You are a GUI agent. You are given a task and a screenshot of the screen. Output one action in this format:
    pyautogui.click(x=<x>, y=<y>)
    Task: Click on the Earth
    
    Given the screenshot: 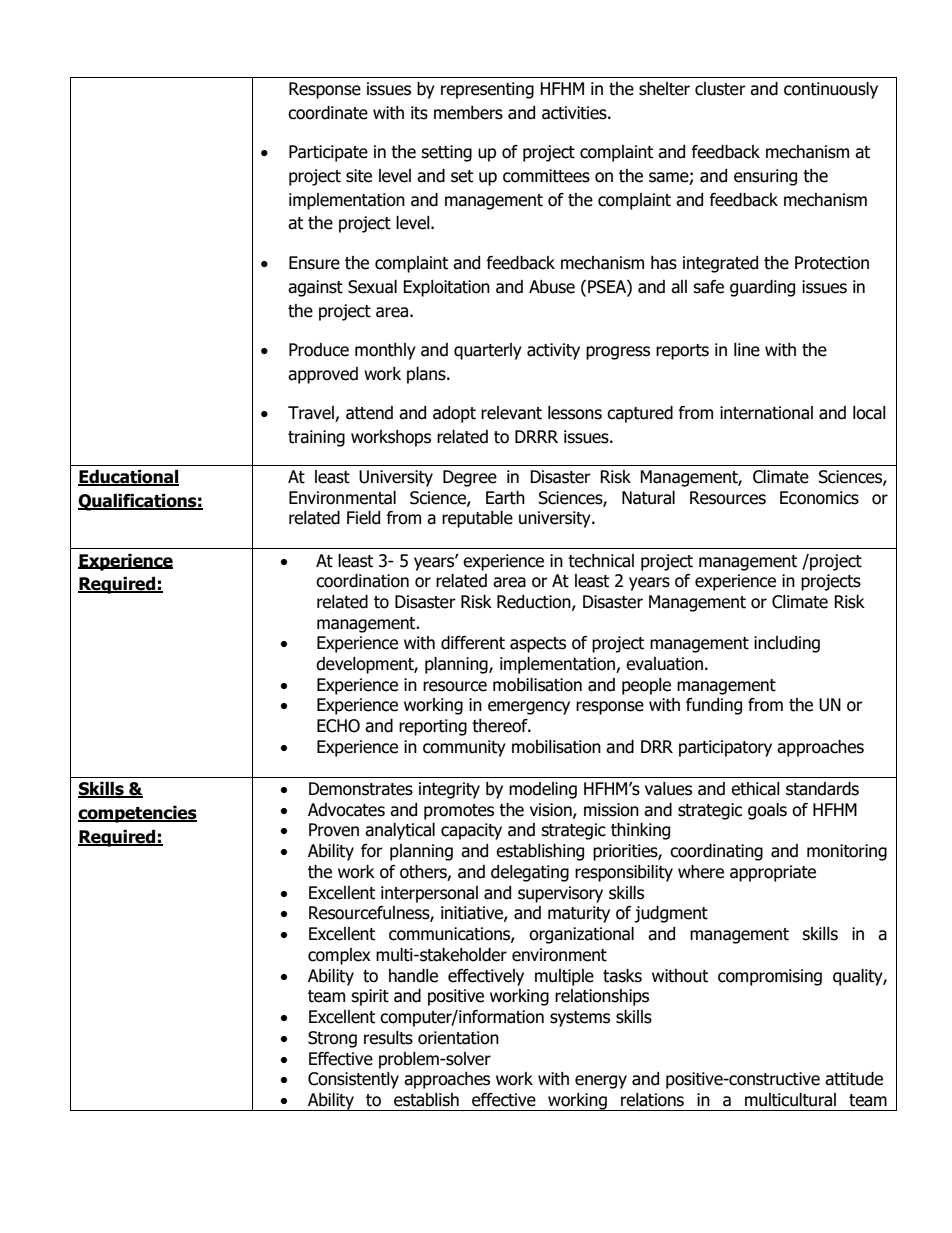 What is the action you would take?
    pyautogui.click(x=505, y=498)
